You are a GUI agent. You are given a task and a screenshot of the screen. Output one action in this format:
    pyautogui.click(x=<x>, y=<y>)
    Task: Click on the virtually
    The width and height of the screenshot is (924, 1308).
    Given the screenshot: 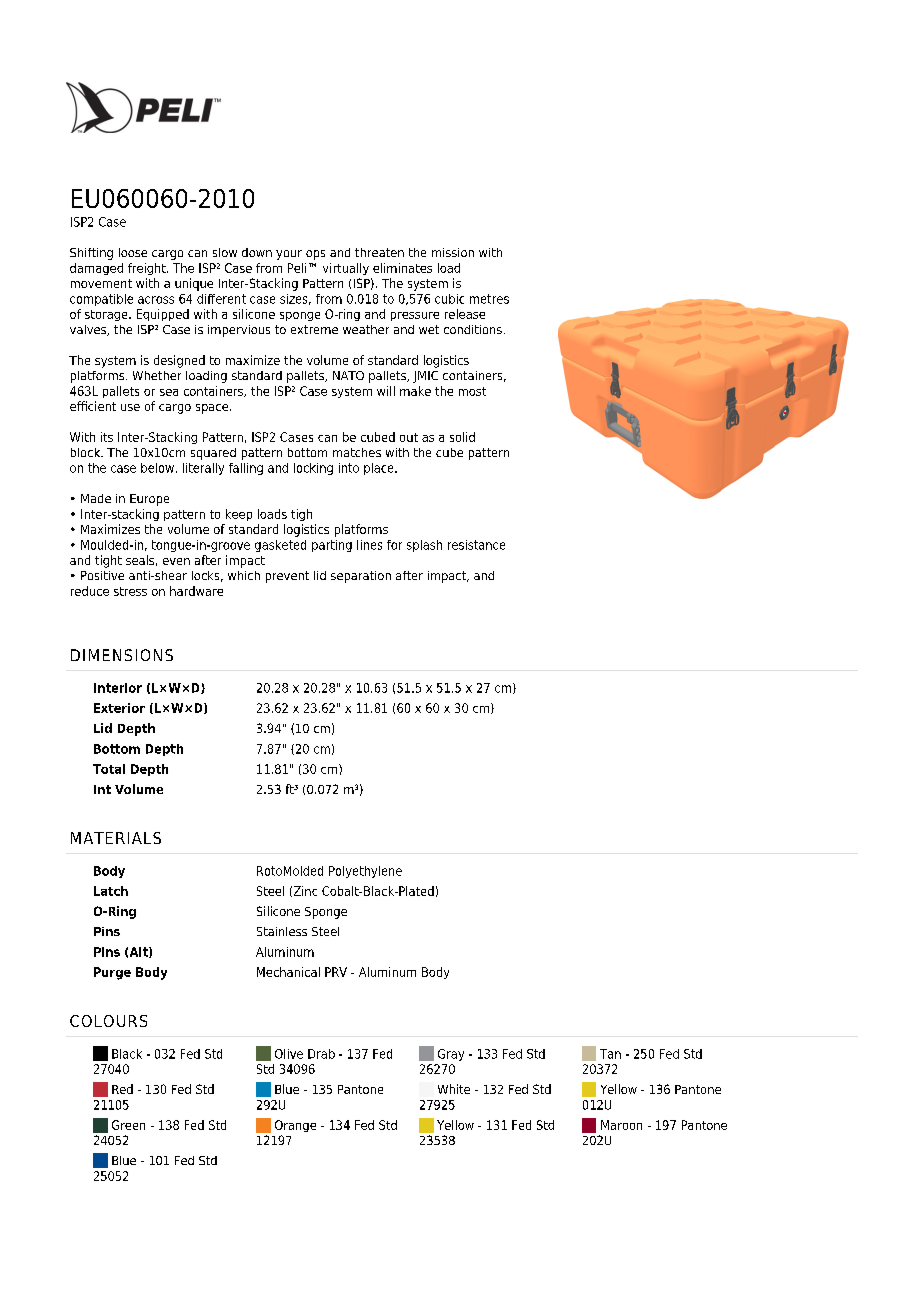 What is the action you would take?
    pyautogui.click(x=346, y=269)
